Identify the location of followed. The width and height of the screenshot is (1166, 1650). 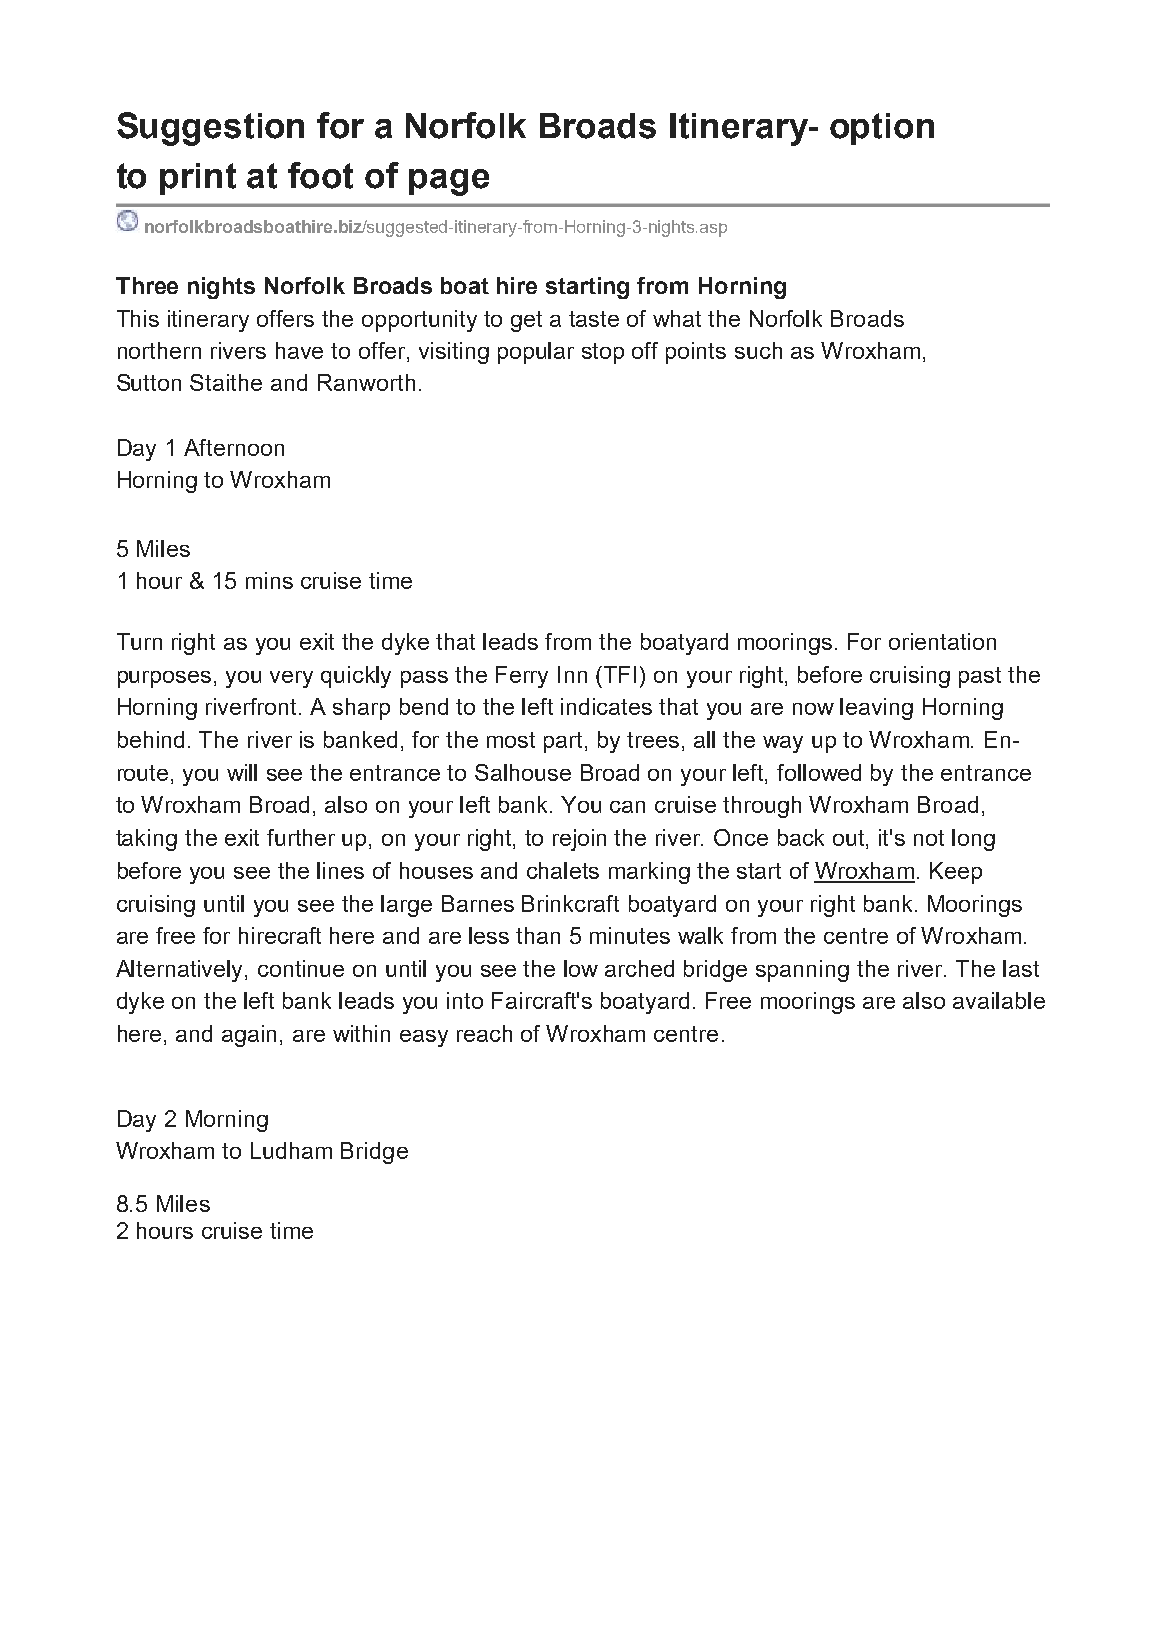
(819, 772).
